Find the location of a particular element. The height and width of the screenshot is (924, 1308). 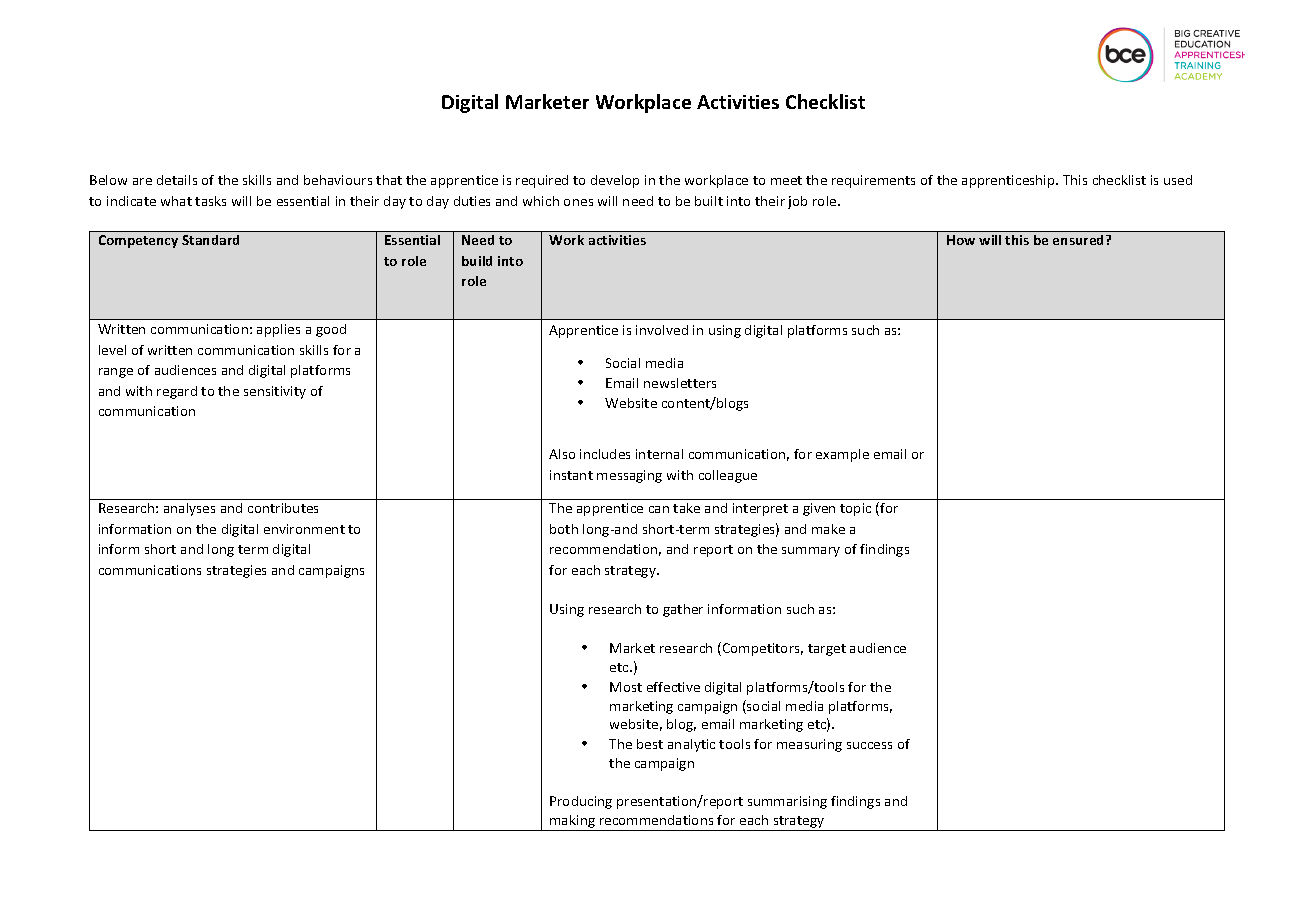

ensured is located at coordinates (1080, 240).
